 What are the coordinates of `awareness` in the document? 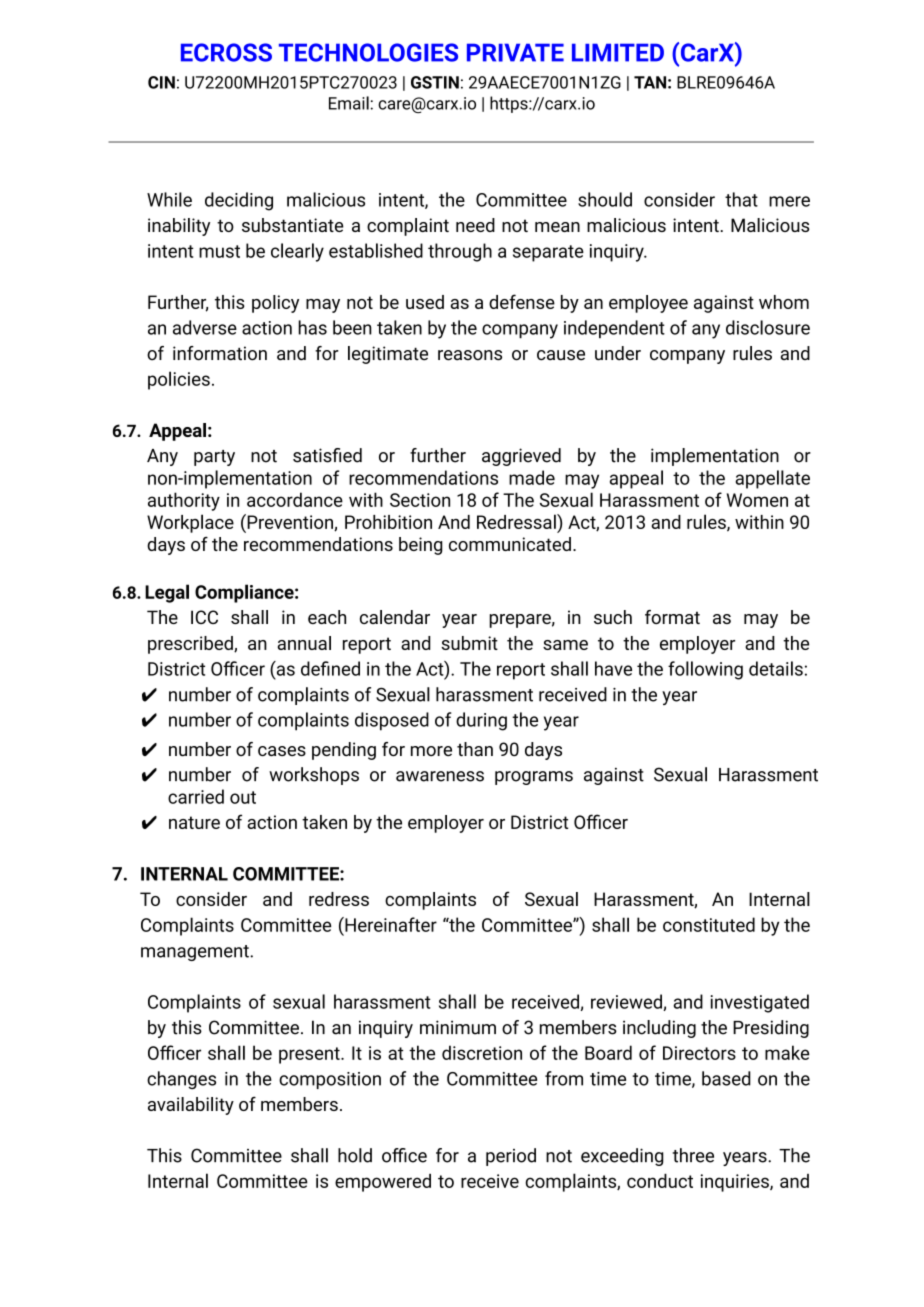 It's located at (440, 776).
